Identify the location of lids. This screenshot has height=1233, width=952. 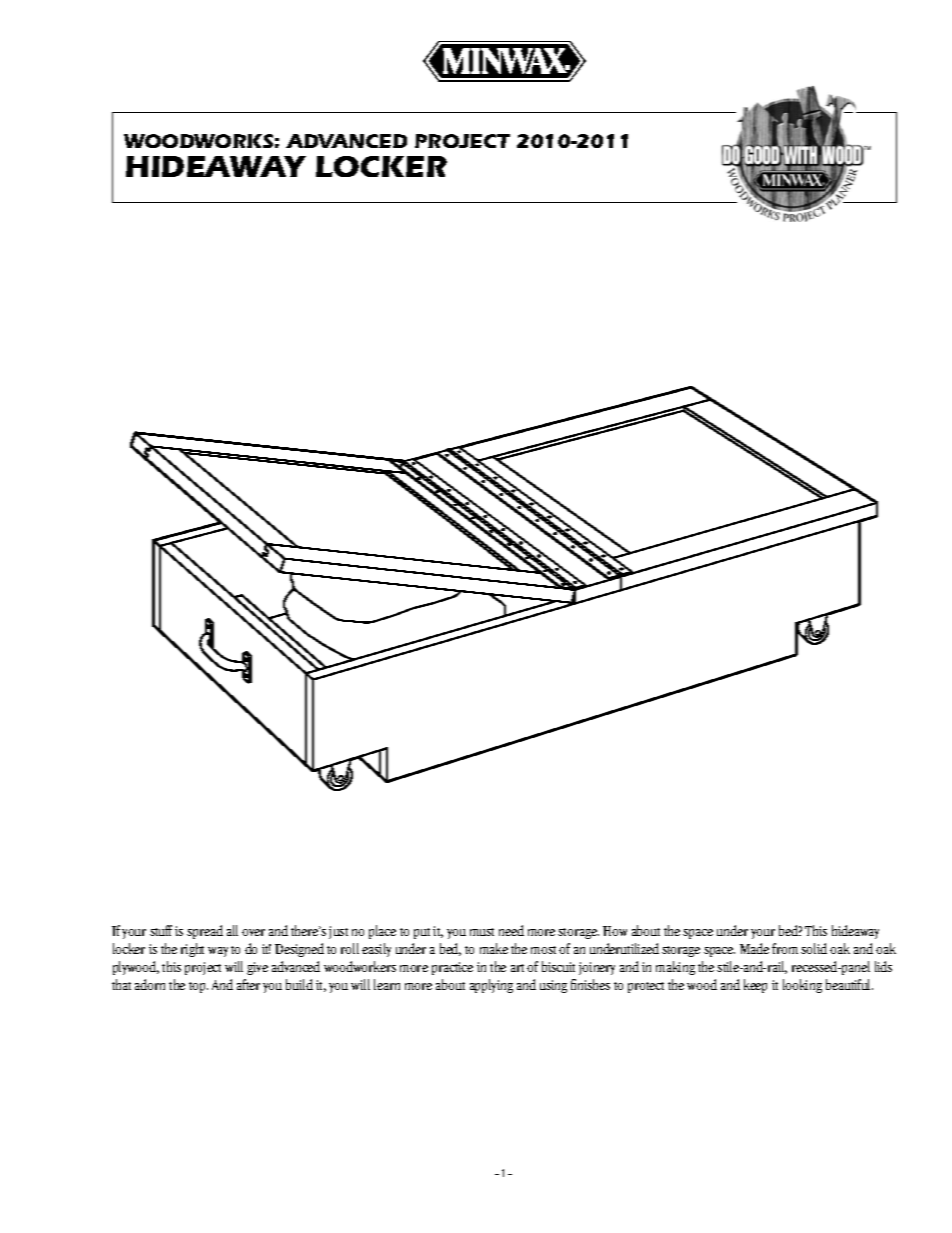
(883, 966).
